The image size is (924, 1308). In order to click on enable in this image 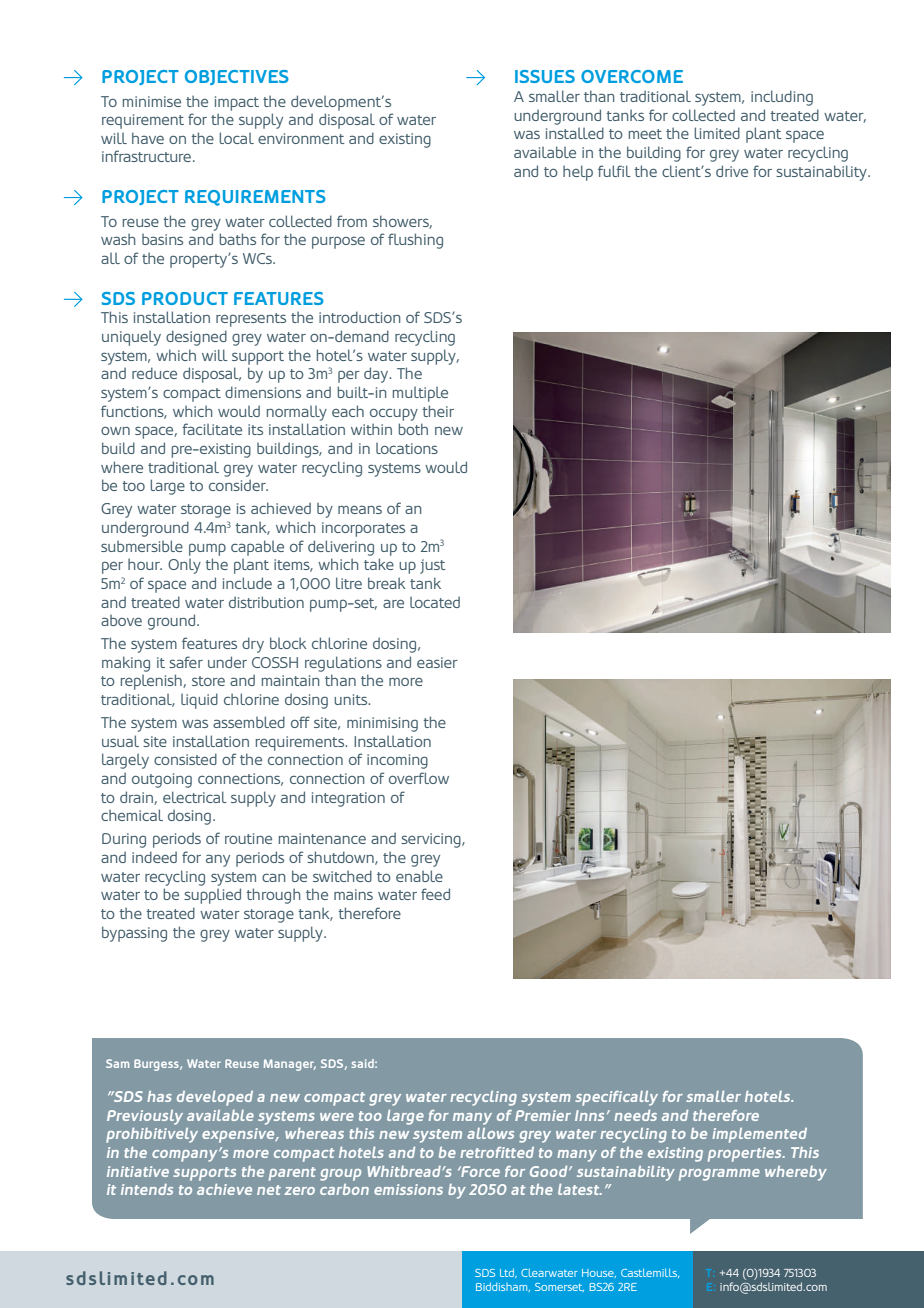, I will do `click(419, 876)`.
